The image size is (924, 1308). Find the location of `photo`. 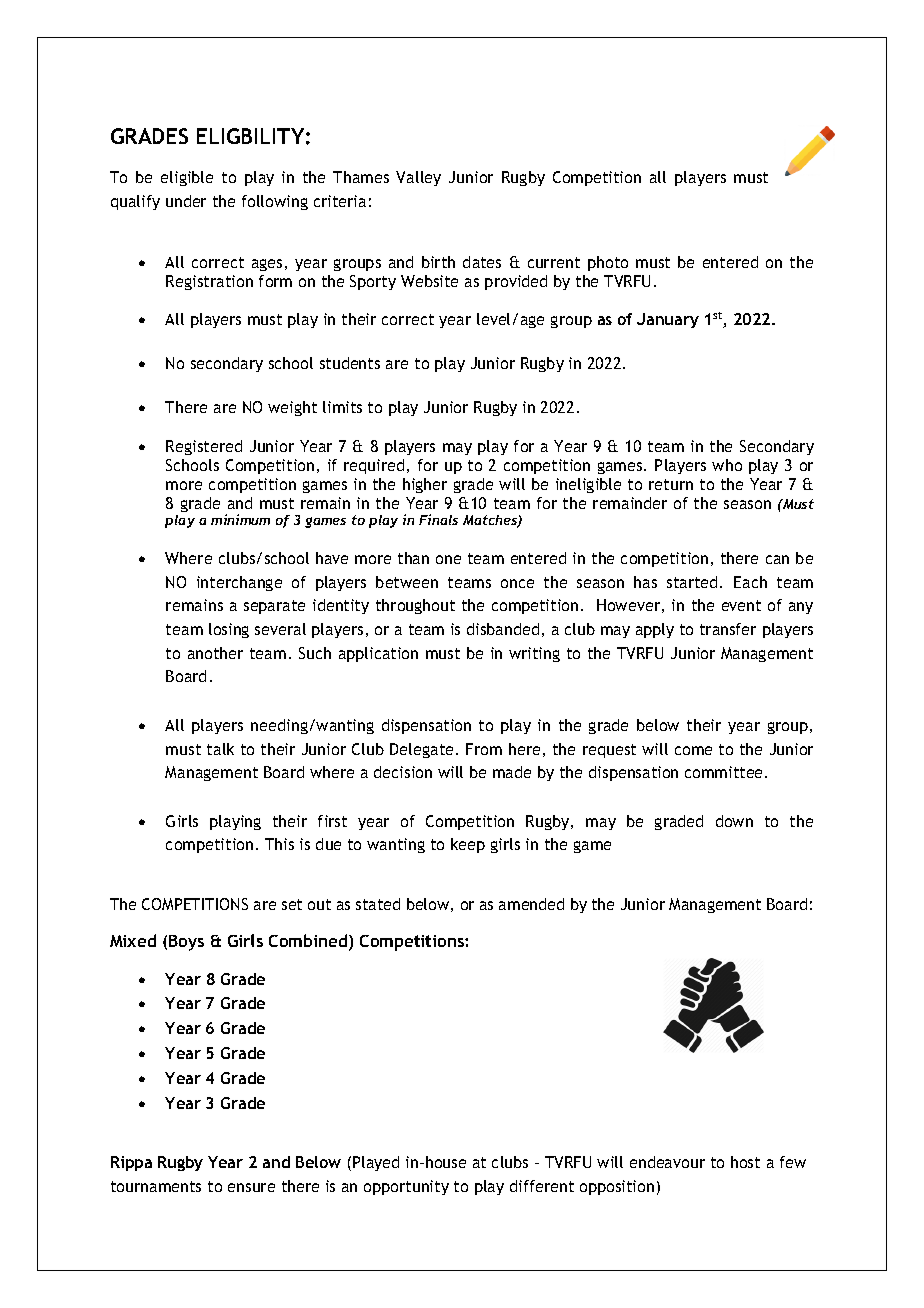

photo is located at coordinates (608, 263).
